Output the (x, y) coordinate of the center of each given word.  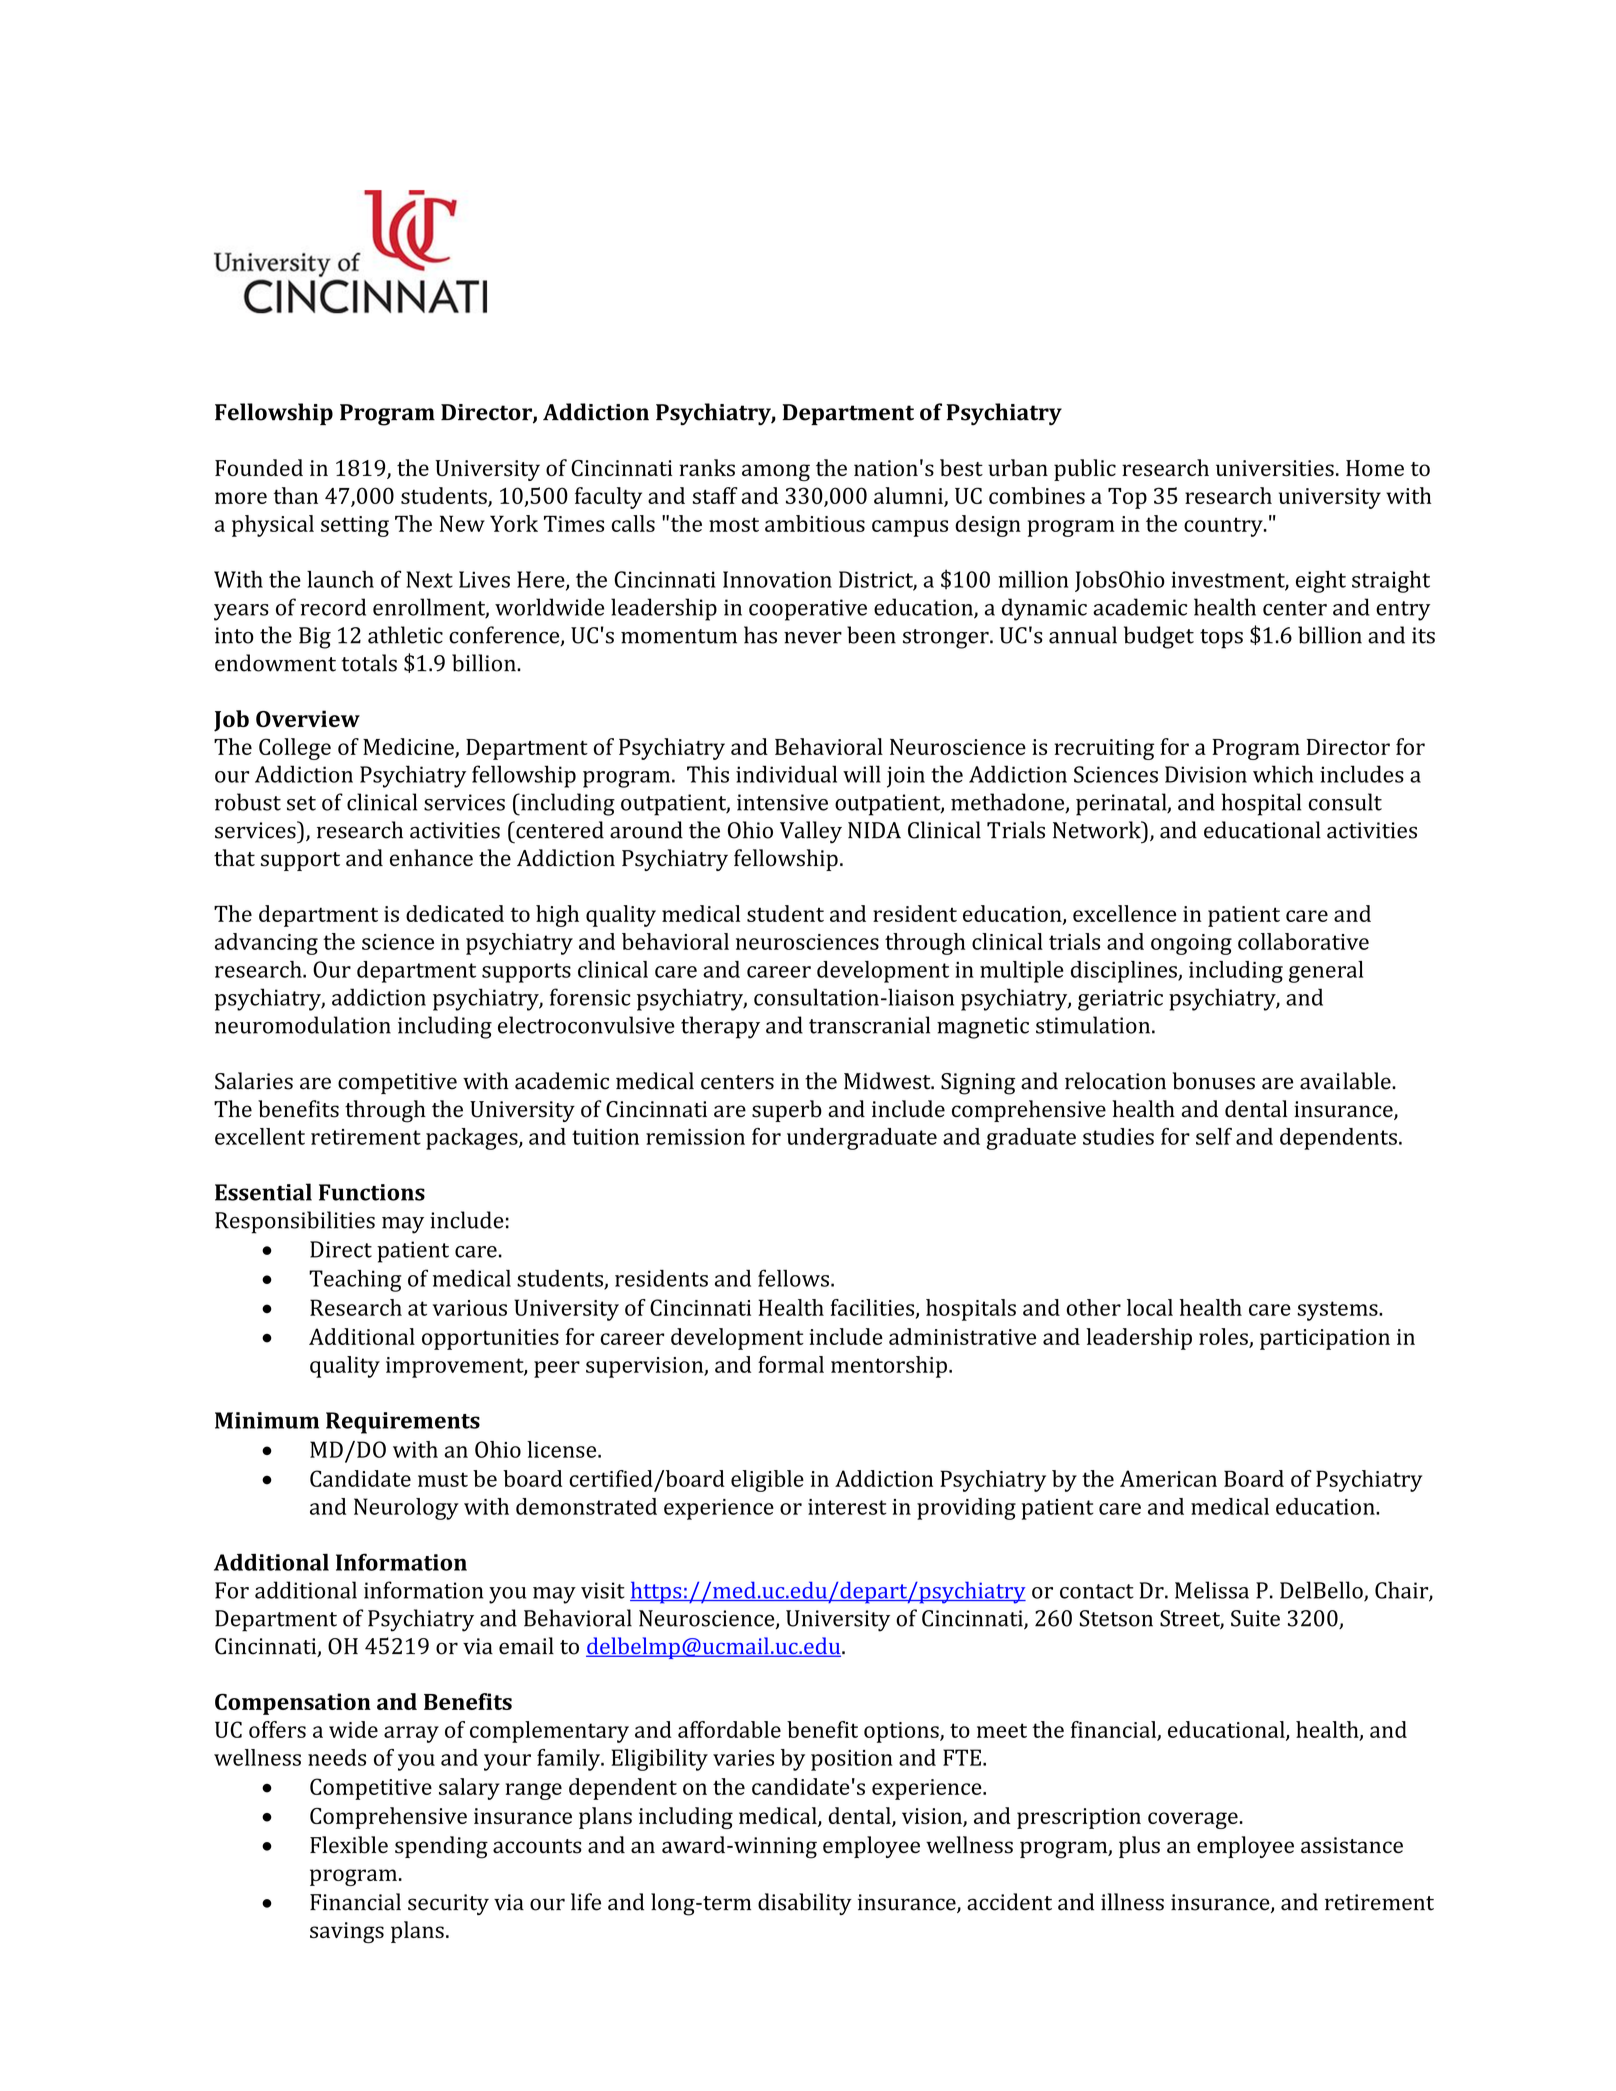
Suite (1255, 1618)
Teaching (355, 1281)
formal (791, 1364)
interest (847, 1507)
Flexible (349, 1845)
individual (786, 774)
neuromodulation (303, 1025)
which (1283, 774)
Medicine (409, 747)
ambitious (815, 523)
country (1224, 527)
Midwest (888, 1081)
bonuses (1214, 1081)
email (526, 1646)
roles (1223, 1336)
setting (355, 526)
